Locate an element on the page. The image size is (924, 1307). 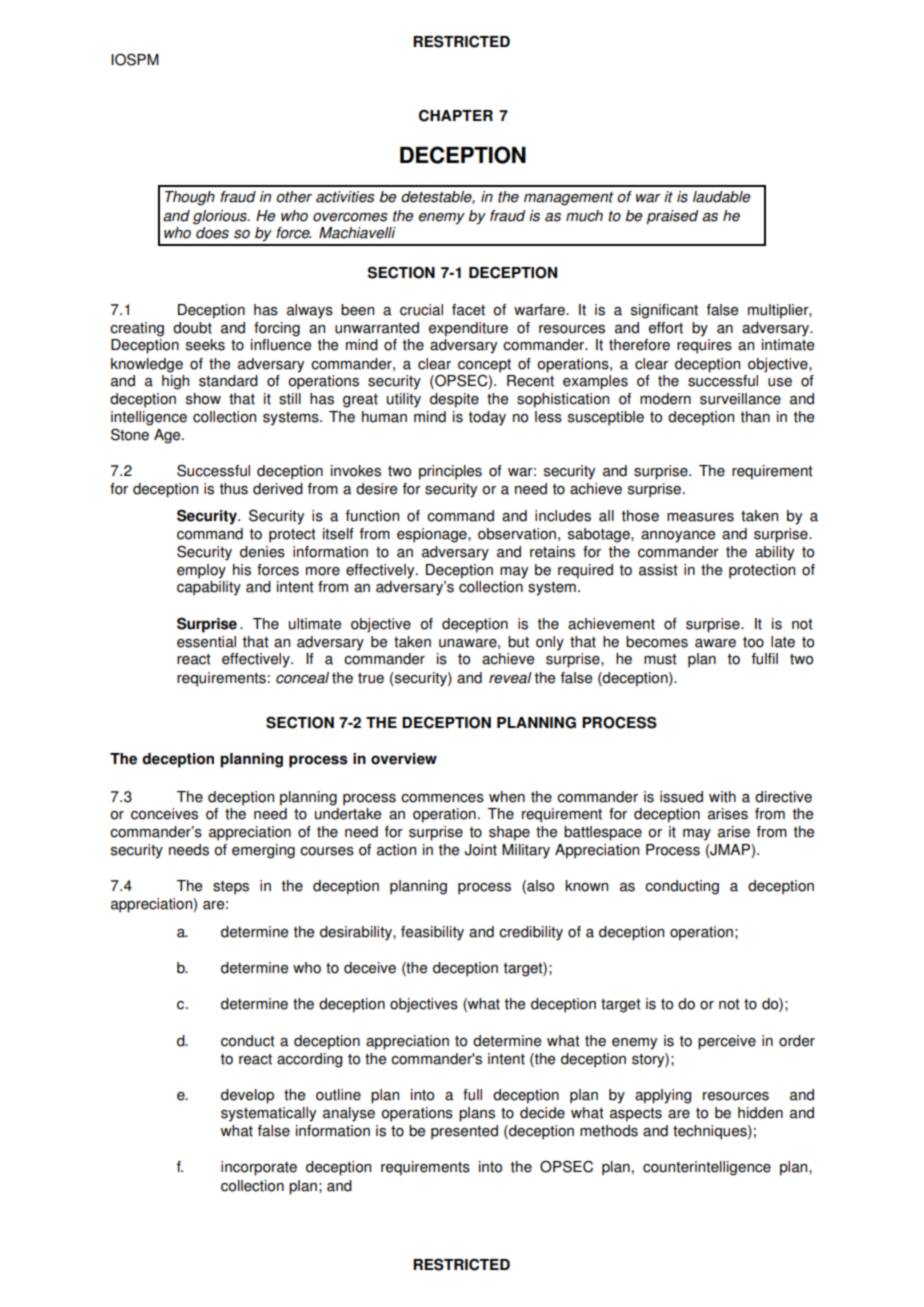
incorporate is located at coordinates (259, 1168).
